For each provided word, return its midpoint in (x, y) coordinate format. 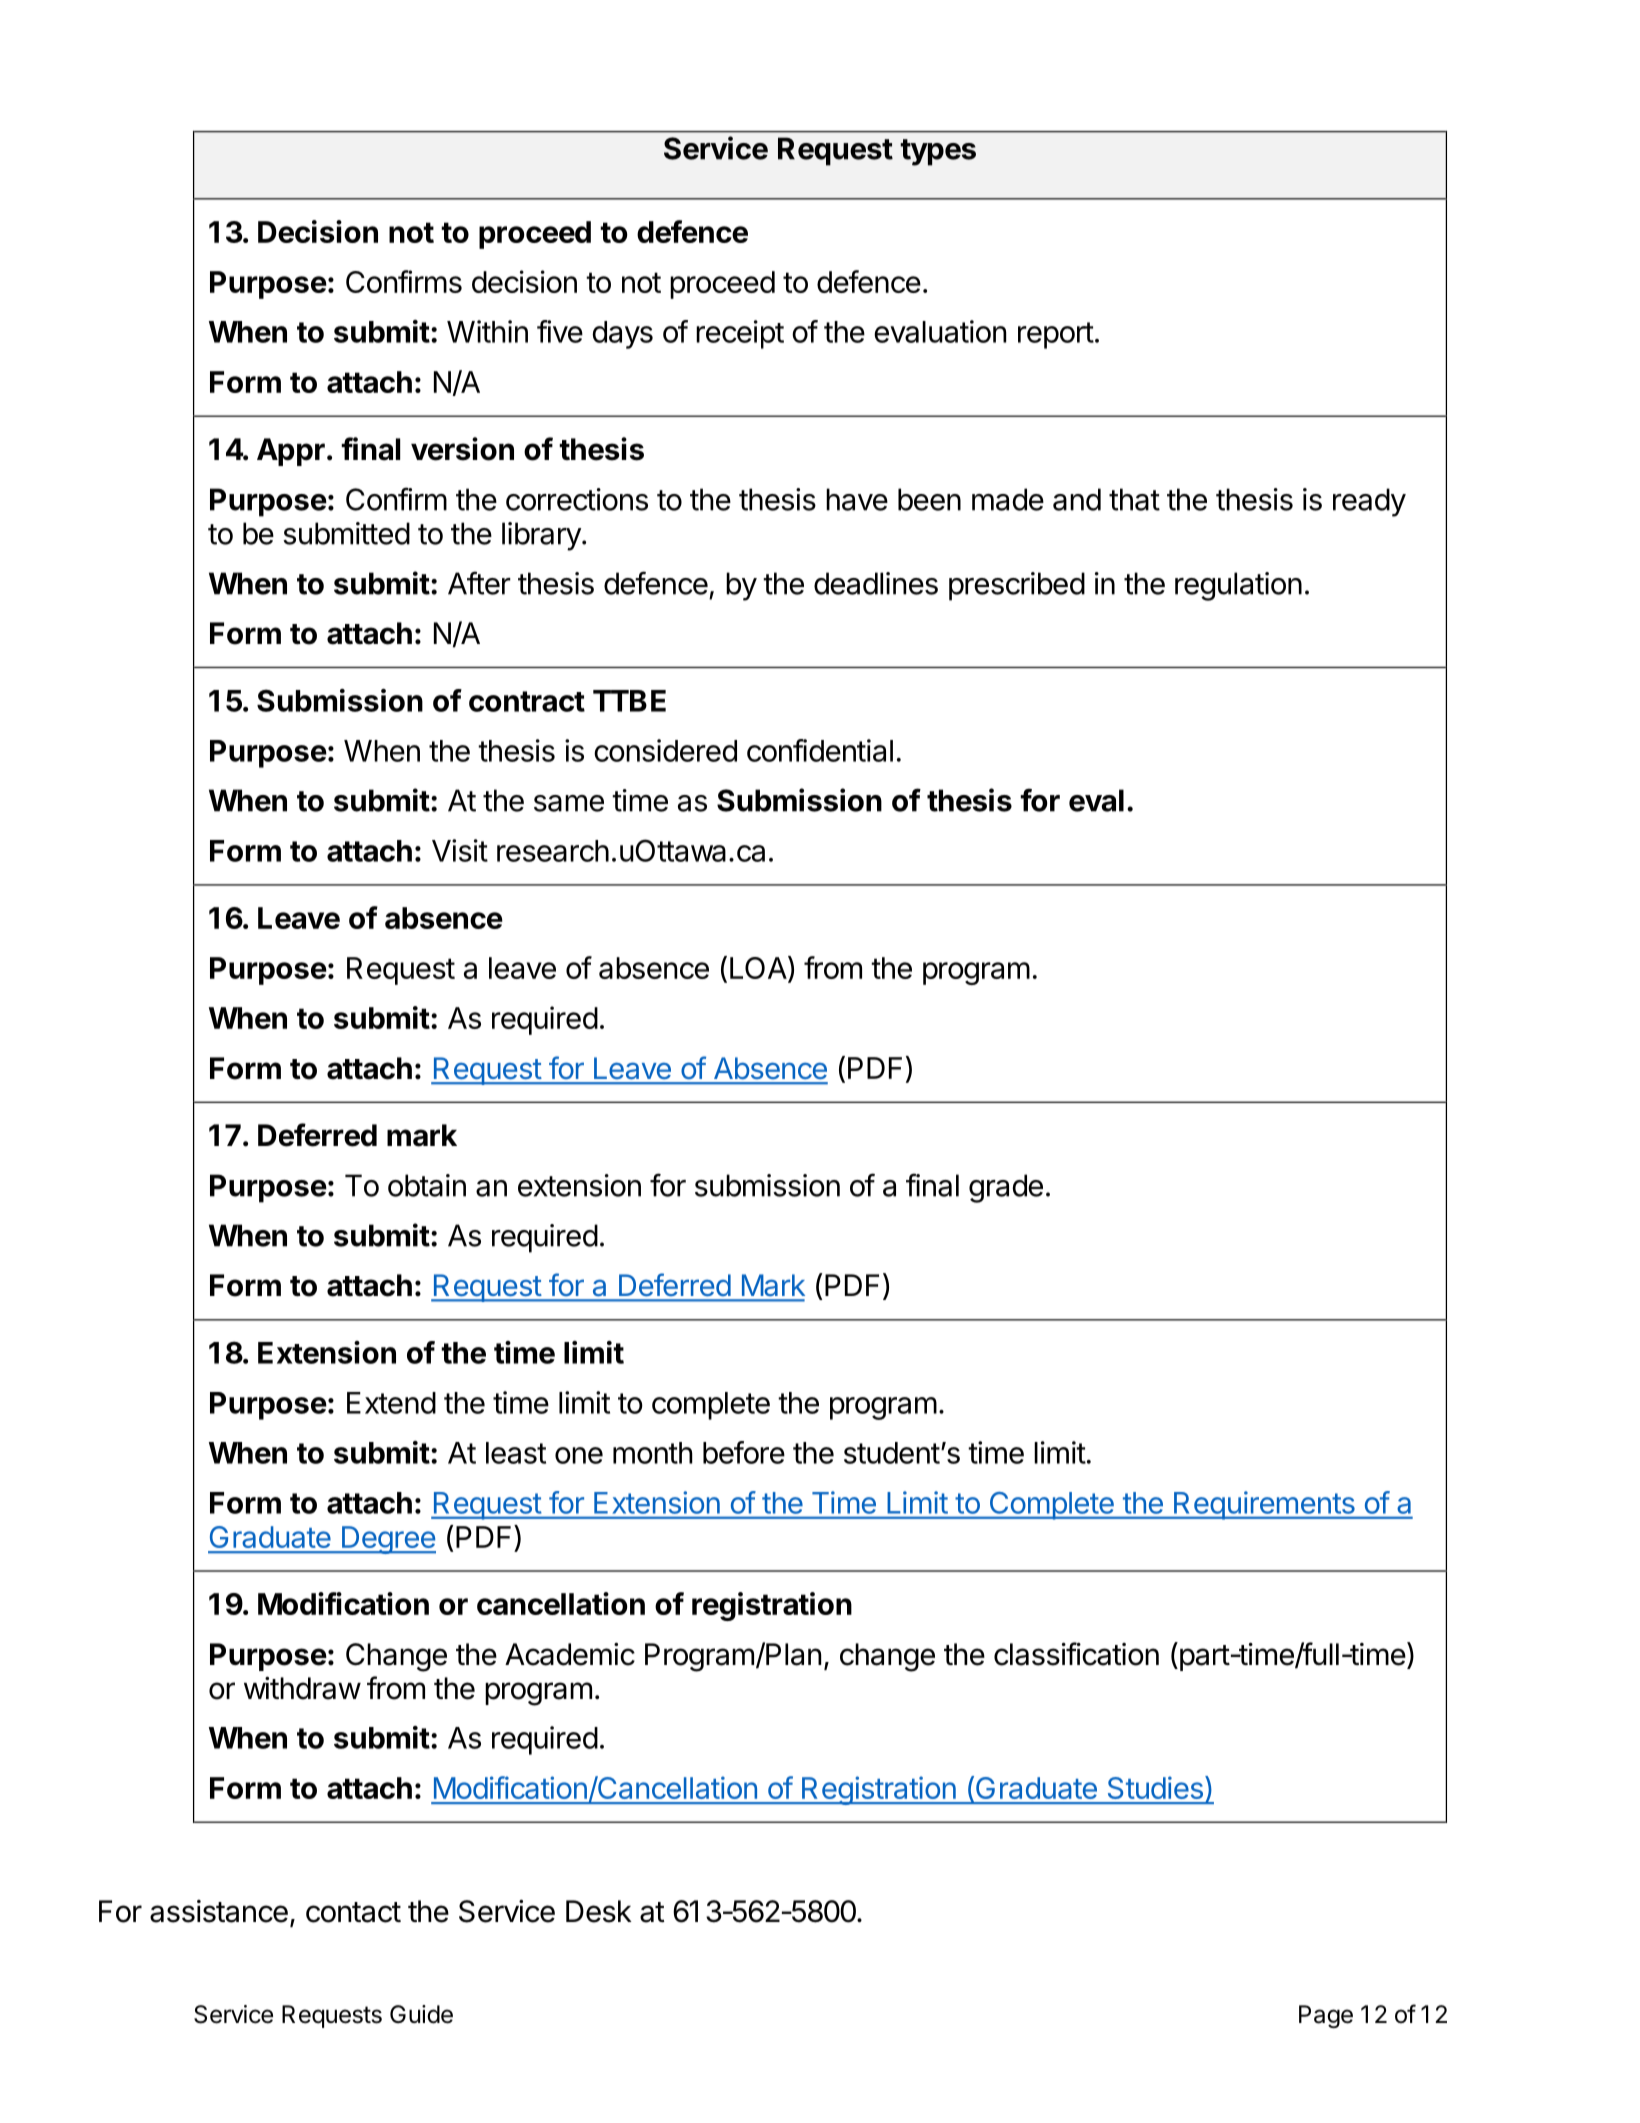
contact (353, 1912)
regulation (1238, 586)
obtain (427, 1185)
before (744, 1452)
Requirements (1264, 1505)
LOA (759, 969)
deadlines (876, 583)
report (1056, 335)
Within (487, 331)
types (938, 152)
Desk (599, 1911)
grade (1006, 1188)
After (479, 583)
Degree (387, 1540)
